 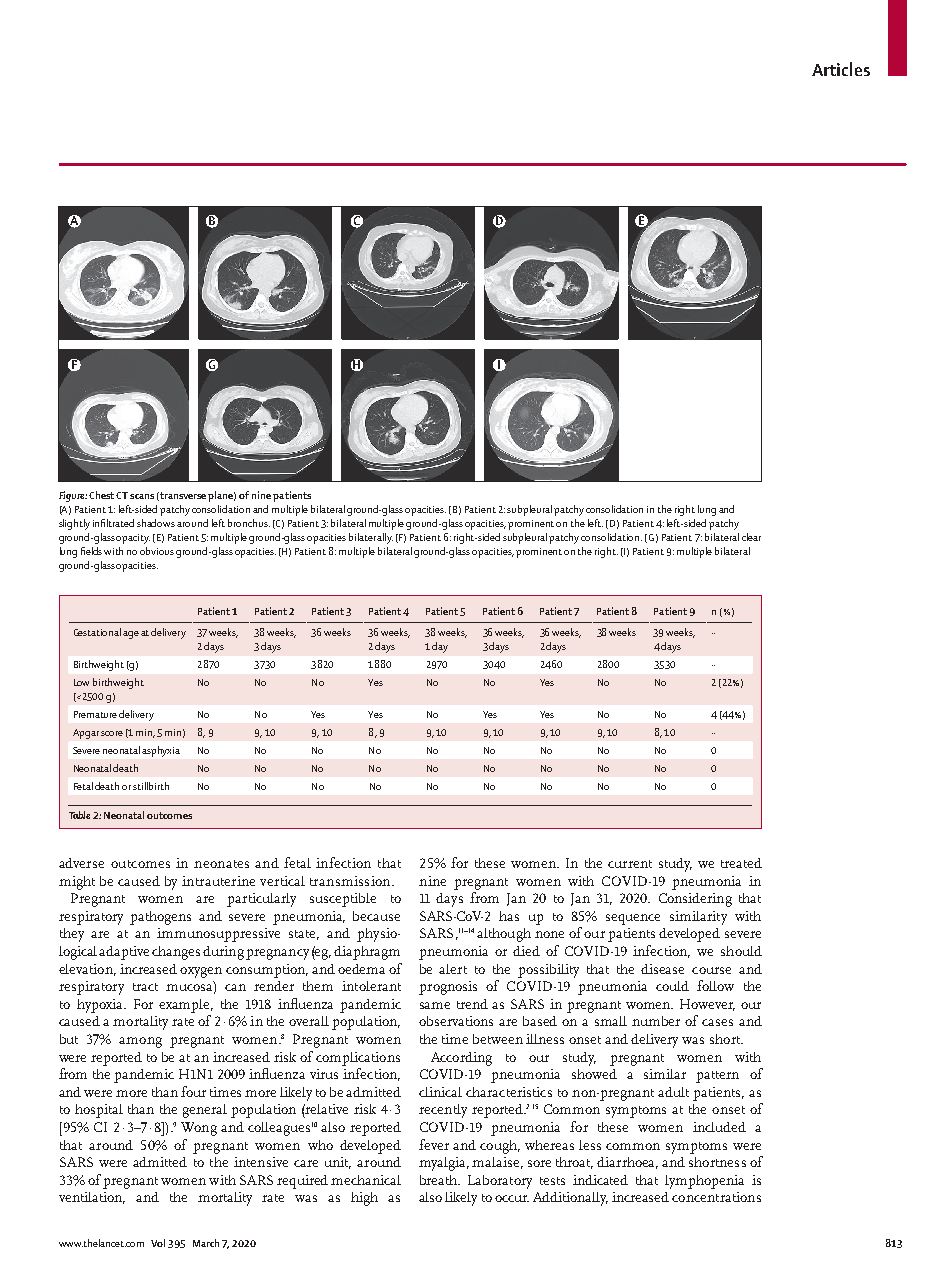 What do you see at coordinates (841, 69) in the screenshot?
I see `Articles` at bounding box center [841, 69].
